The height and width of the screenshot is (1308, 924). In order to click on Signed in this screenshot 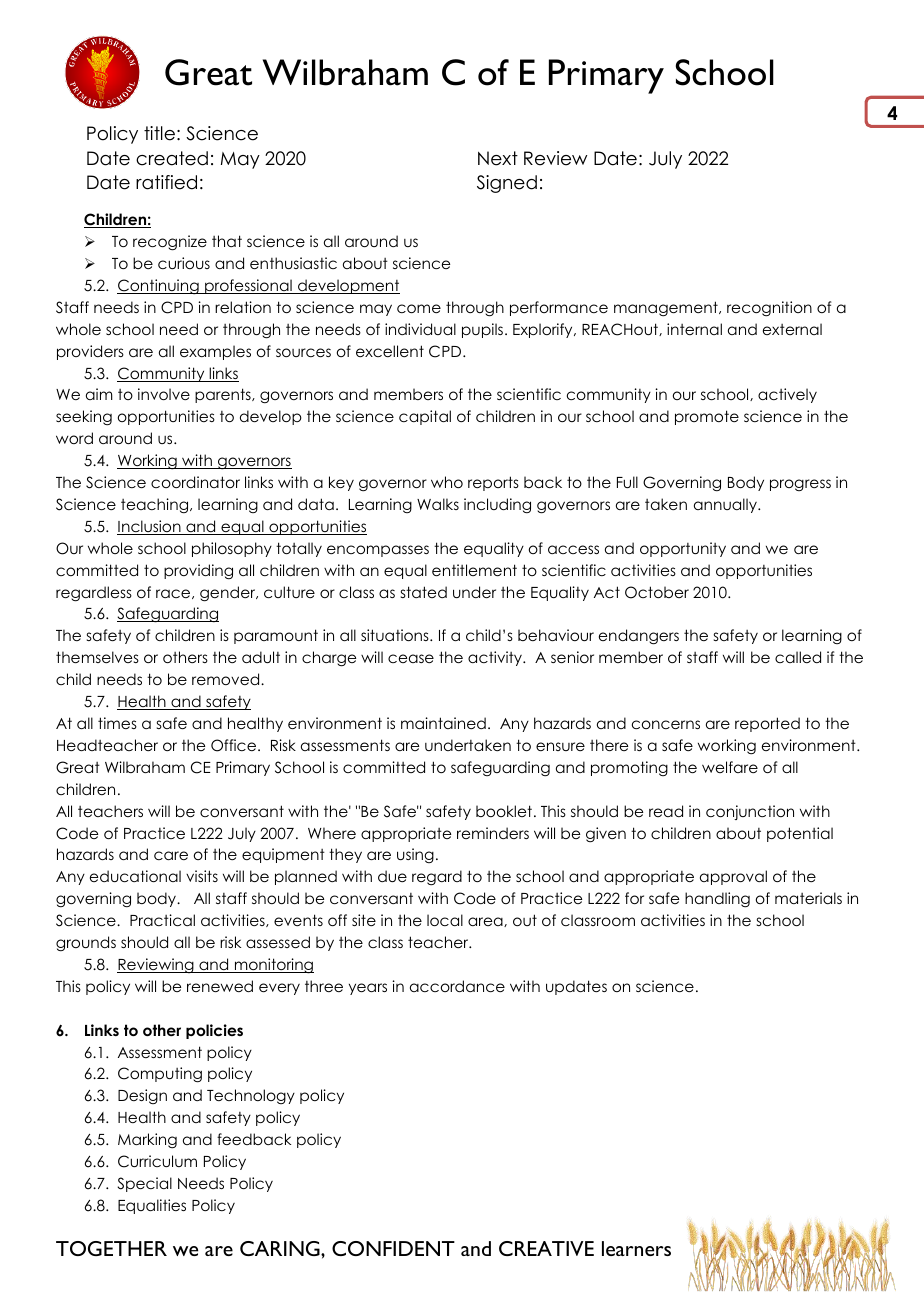, I will do `click(507, 184)`.
